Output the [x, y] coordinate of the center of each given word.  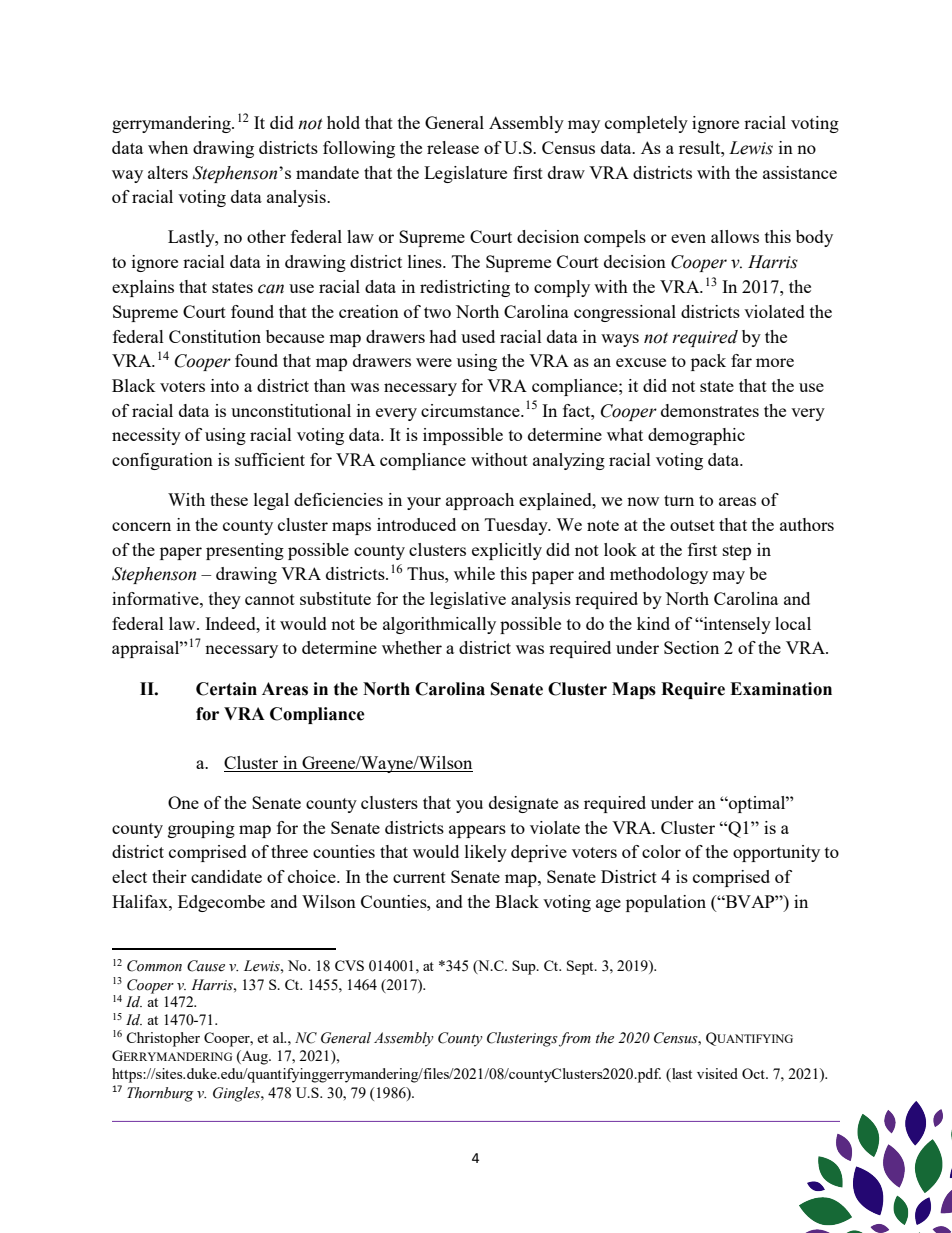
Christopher [163, 1039]
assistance [800, 172]
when [168, 147]
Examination [781, 689]
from [575, 1039]
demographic [696, 436]
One [183, 802]
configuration [162, 461]
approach [480, 501]
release [453, 147]
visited [717, 1073]
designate [523, 804]
